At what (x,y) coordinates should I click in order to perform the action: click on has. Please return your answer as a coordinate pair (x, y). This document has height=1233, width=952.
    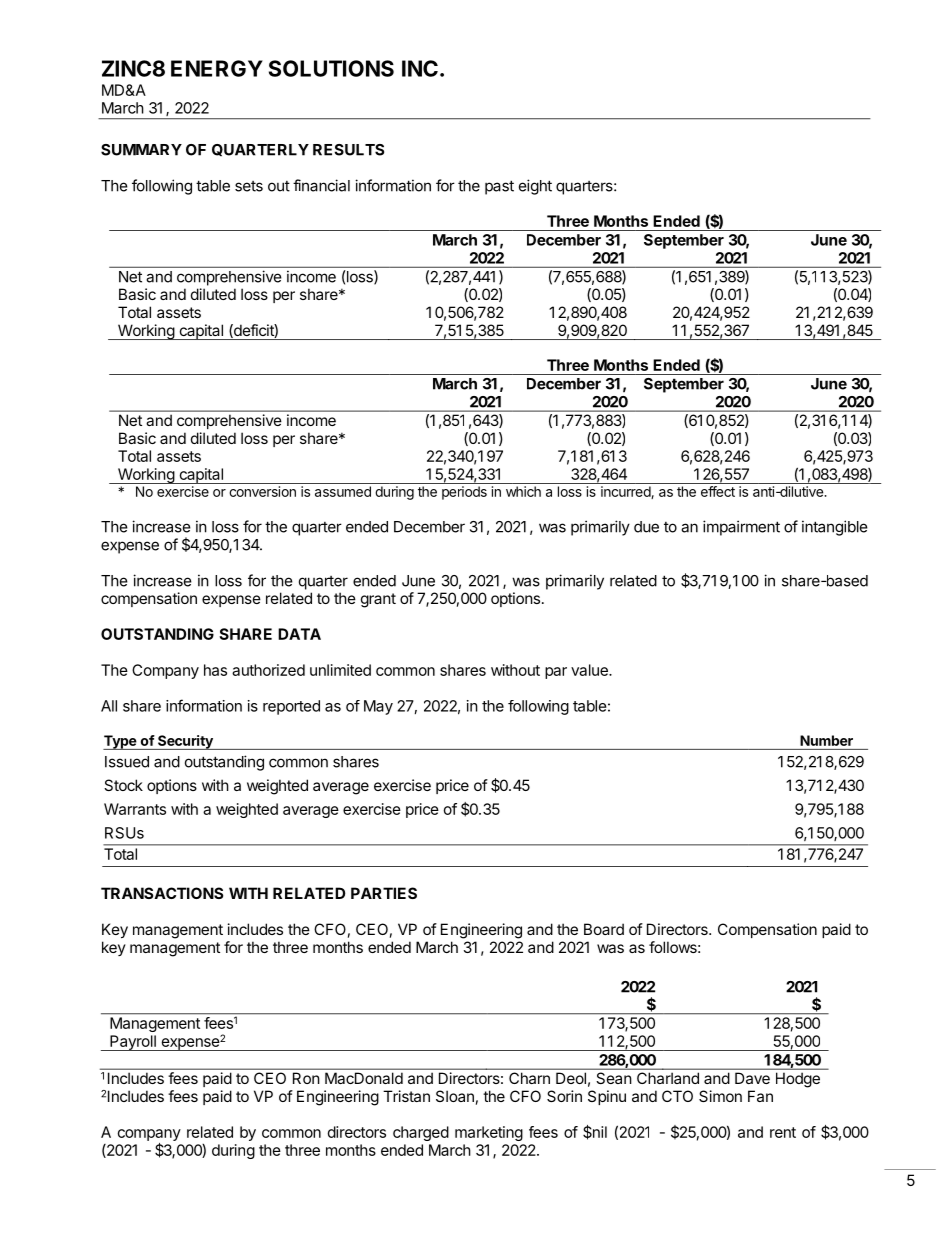
    Looking at the image, I should click on (215, 670).
